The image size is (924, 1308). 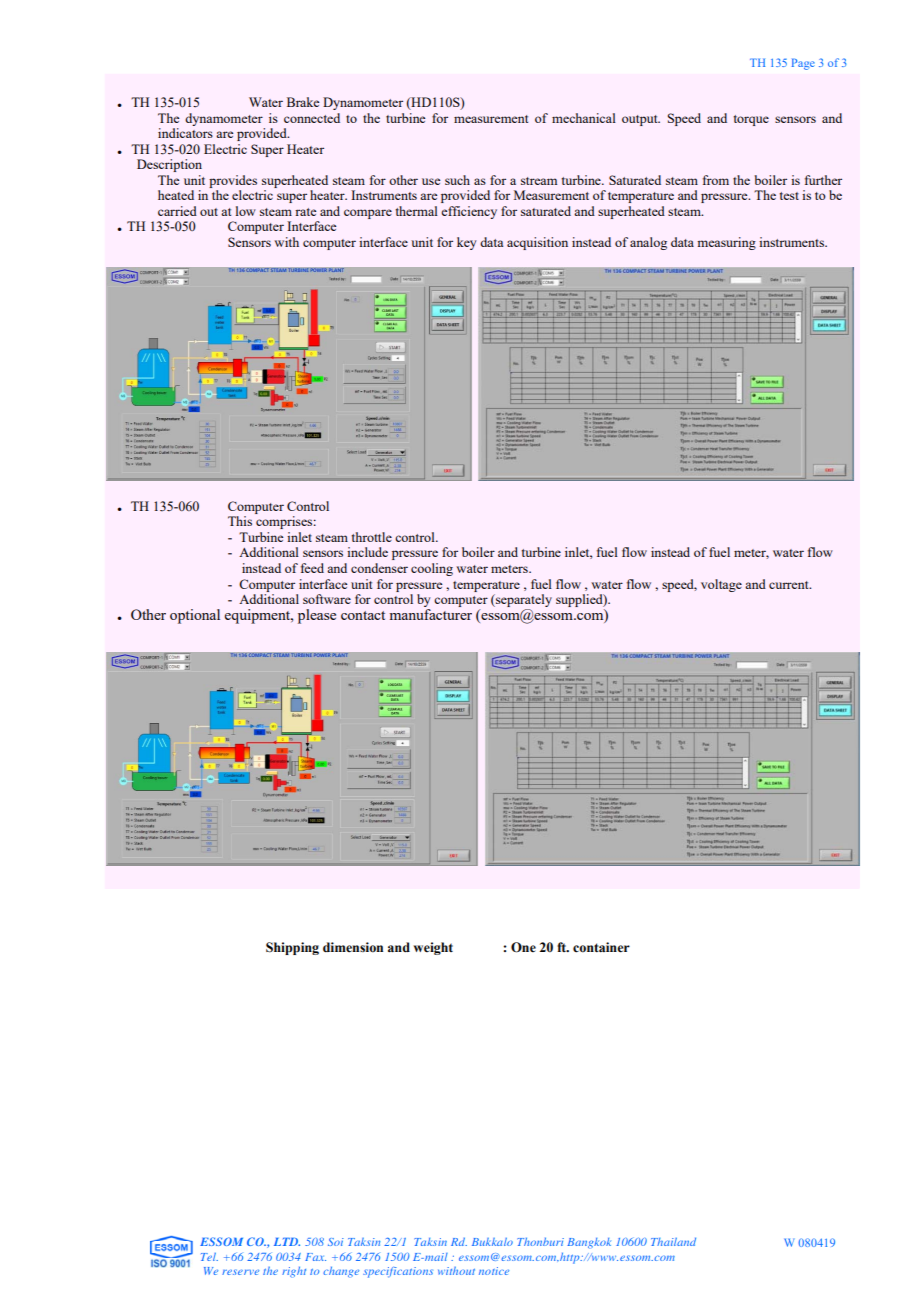 I want to click on notice, so click(x=494, y=1271).
